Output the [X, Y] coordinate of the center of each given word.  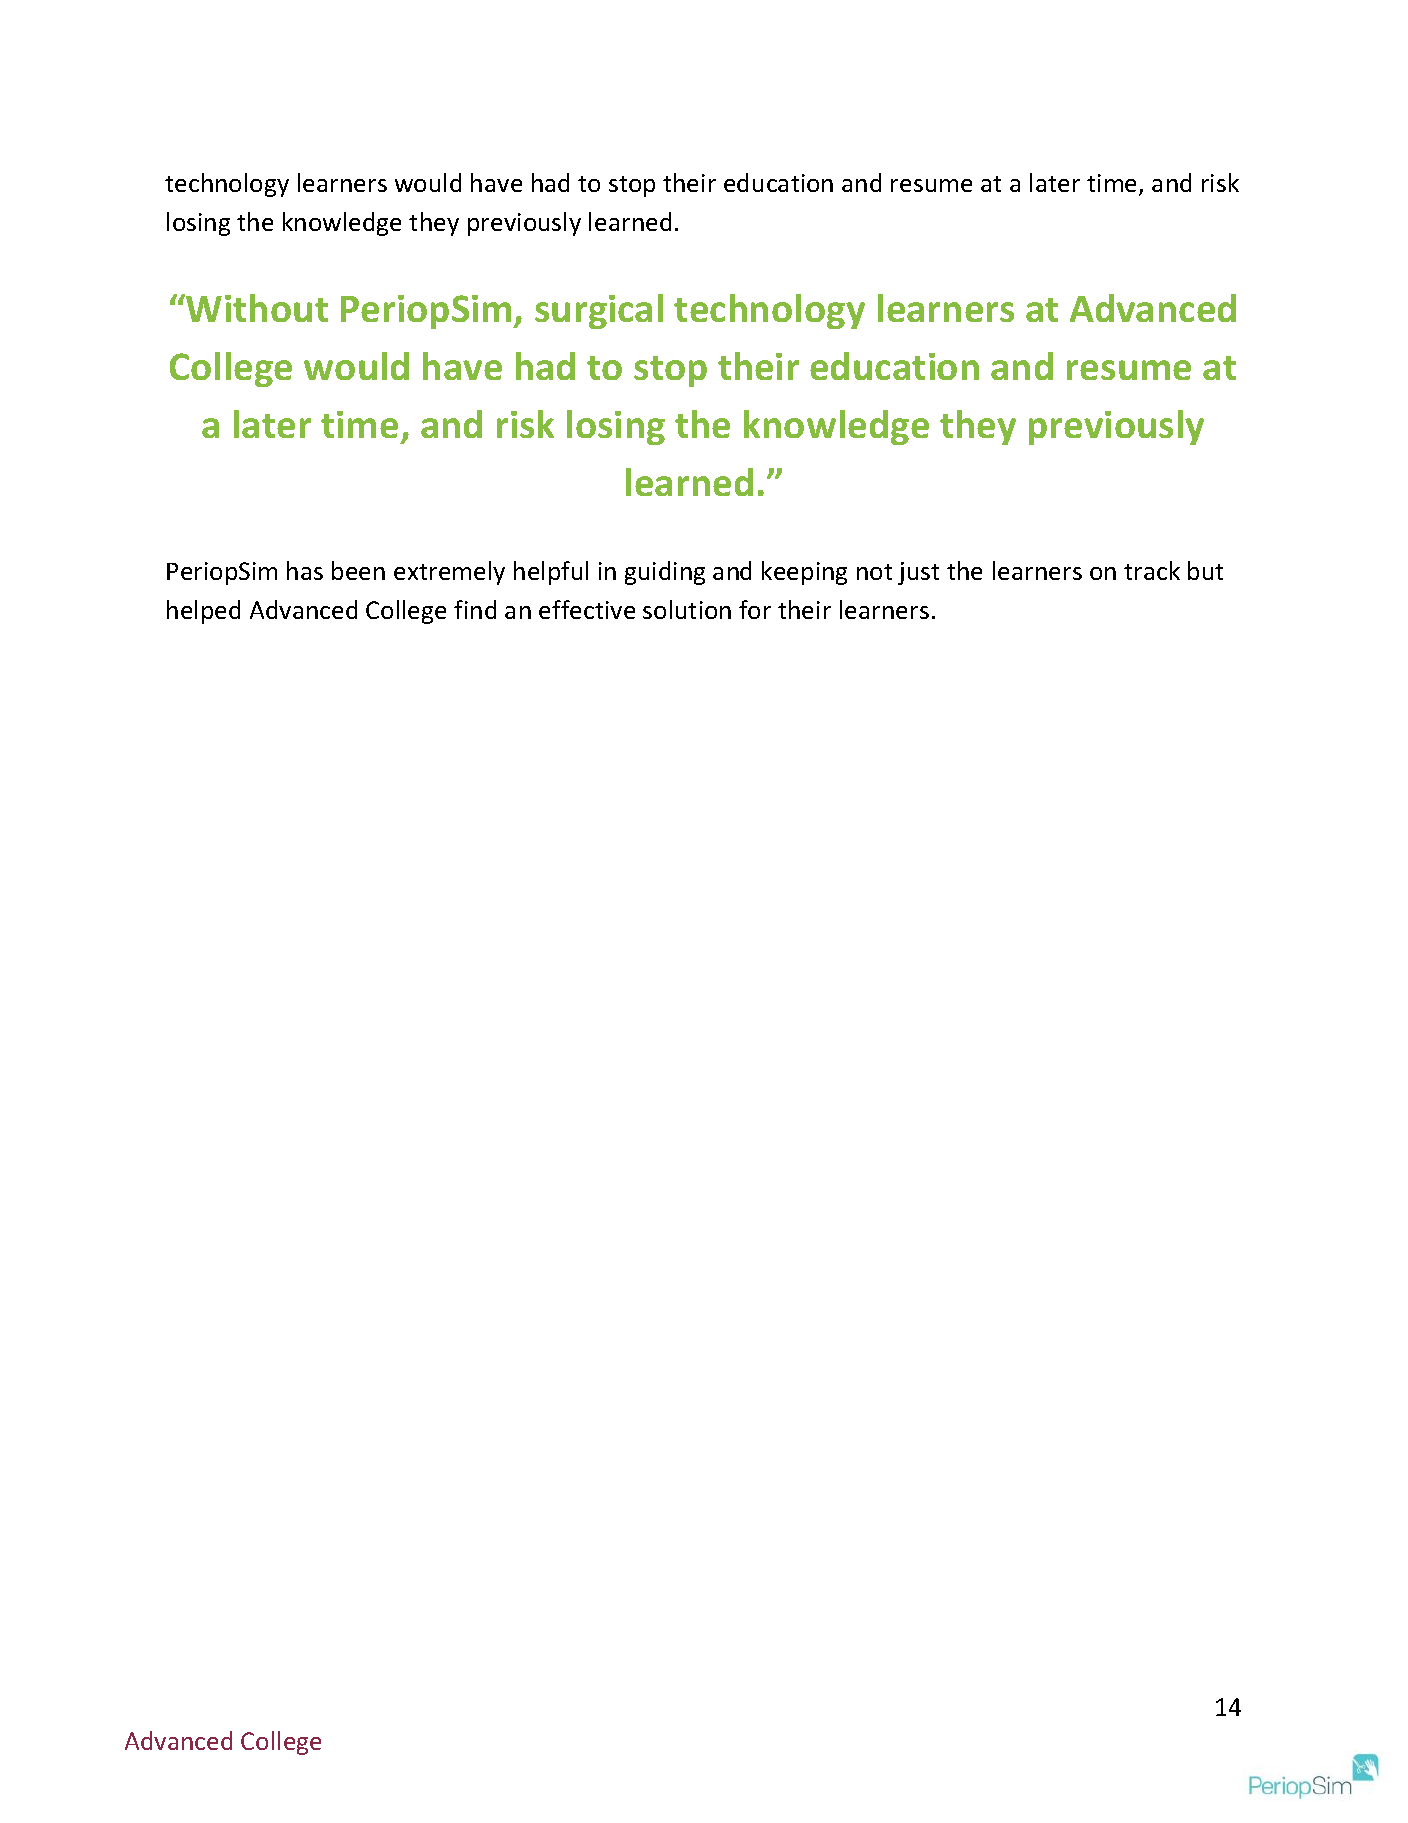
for [755, 609]
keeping [804, 573]
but [1205, 570]
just [918, 573]
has [305, 570]
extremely [449, 573]
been [358, 570]
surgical [599, 311]
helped [203, 612]
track [1152, 570]
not [874, 572]
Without [256, 308]
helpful [551, 573]
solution [687, 609]
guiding [665, 573]
